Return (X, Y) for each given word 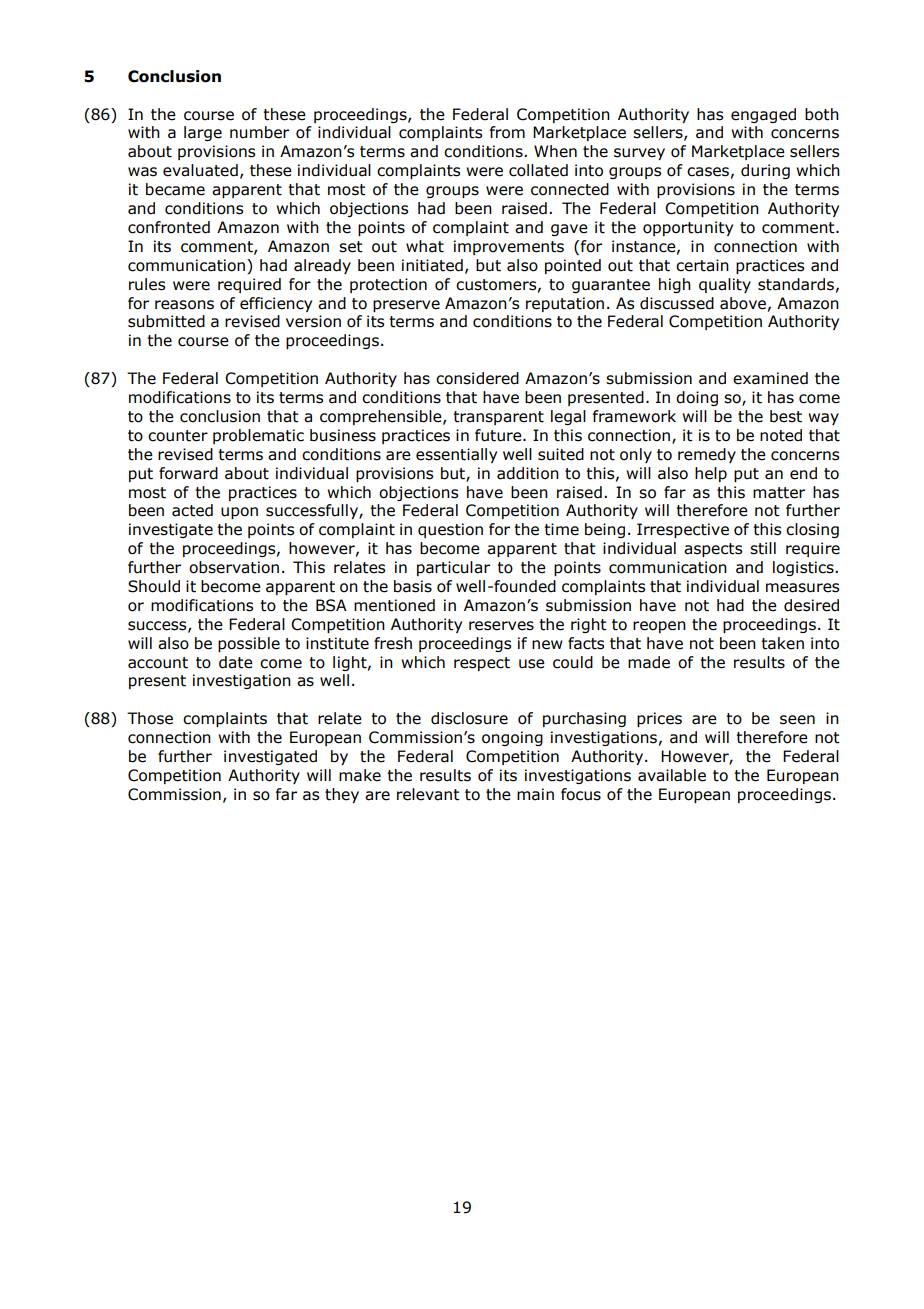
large (203, 133)
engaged (763, 115)
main (535, 794)
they (342, 795)
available (672, 775)
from (507, 132)
